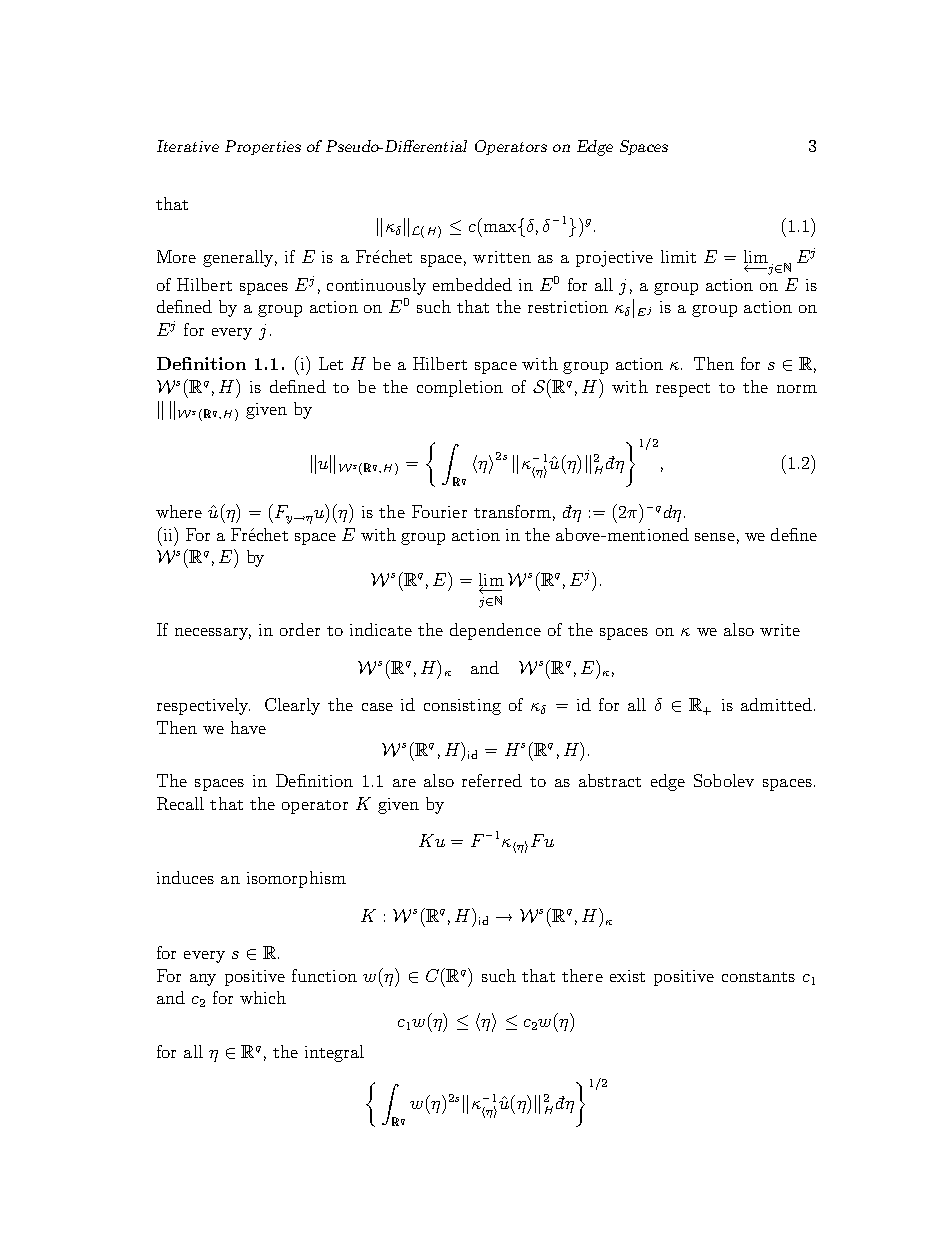 This screenshot has height=1233, width=952. What do you see at coordinates (495, 631) in the screenshot?
I see `dependence` at bounding box center [495, 631].
